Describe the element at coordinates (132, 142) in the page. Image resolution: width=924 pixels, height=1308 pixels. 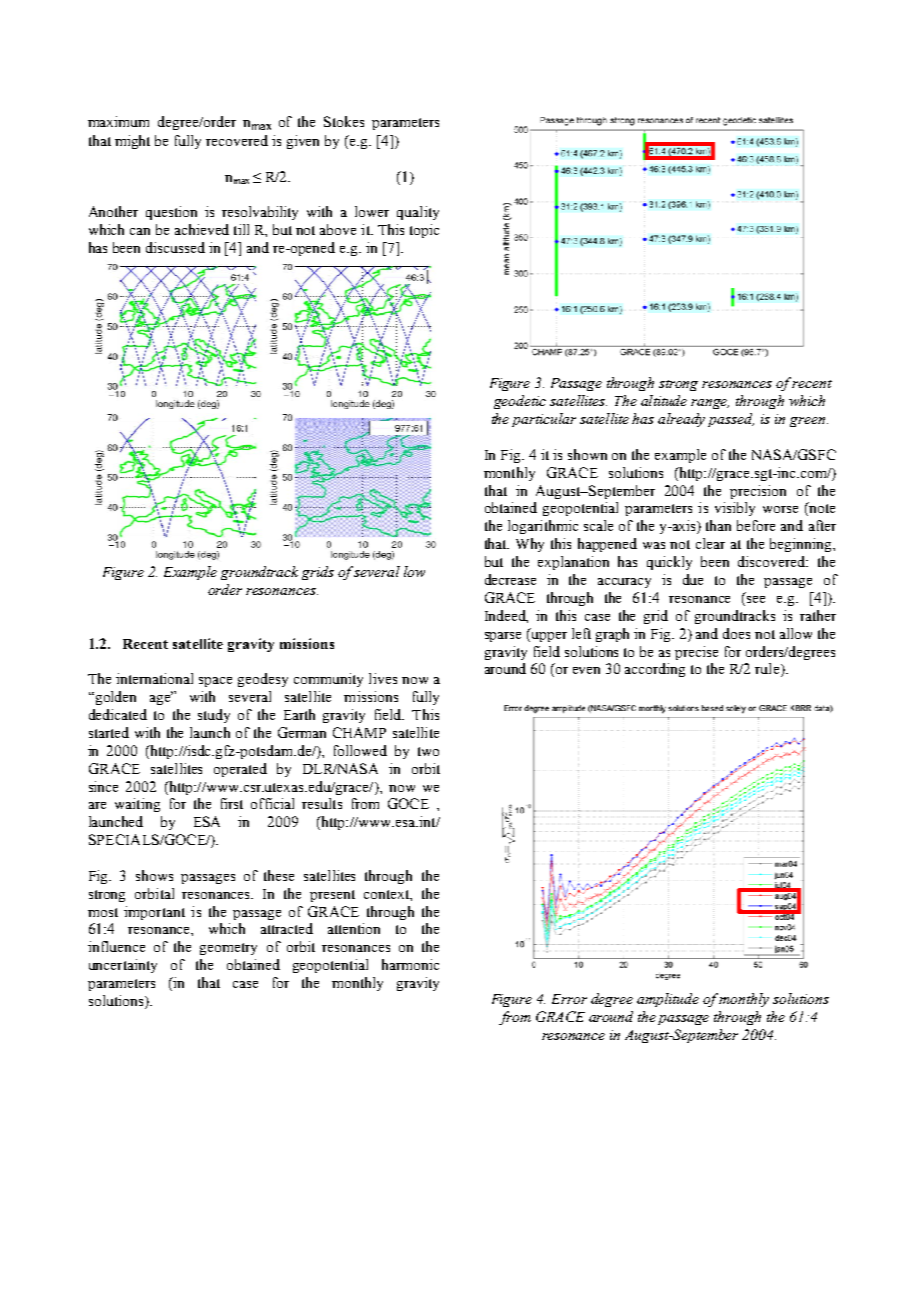
I see `might` at that location.
